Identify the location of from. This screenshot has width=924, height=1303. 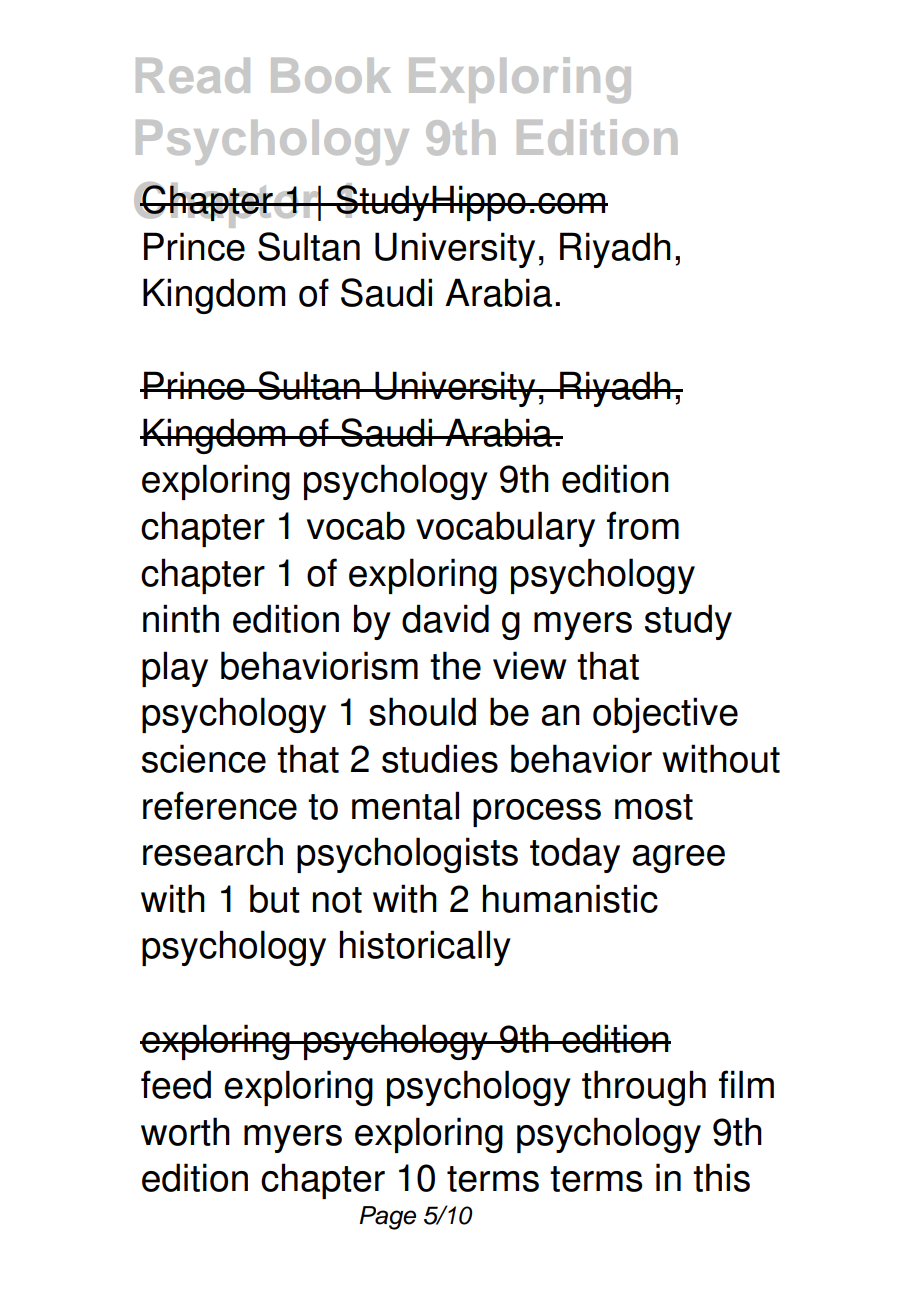
(643, 525).
